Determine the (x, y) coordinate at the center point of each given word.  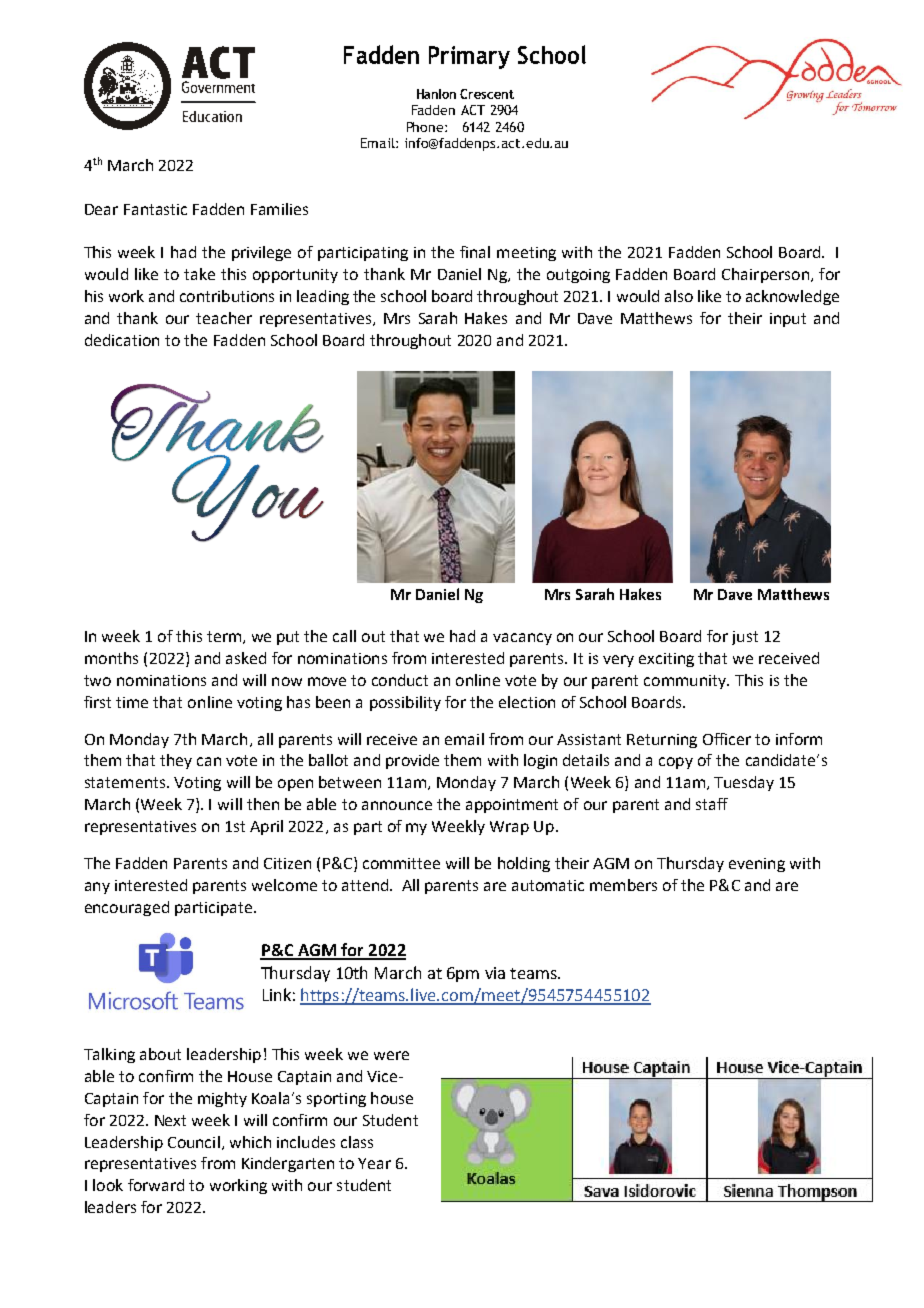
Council (194, 1142)
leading (323, 297)
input (788, 320)
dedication (122, 340)
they (176, 761)
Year (374, 1163)
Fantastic (155, 209)
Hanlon (436, 94)
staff (712, 804)
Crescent (487, 94)
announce (397, 805)
